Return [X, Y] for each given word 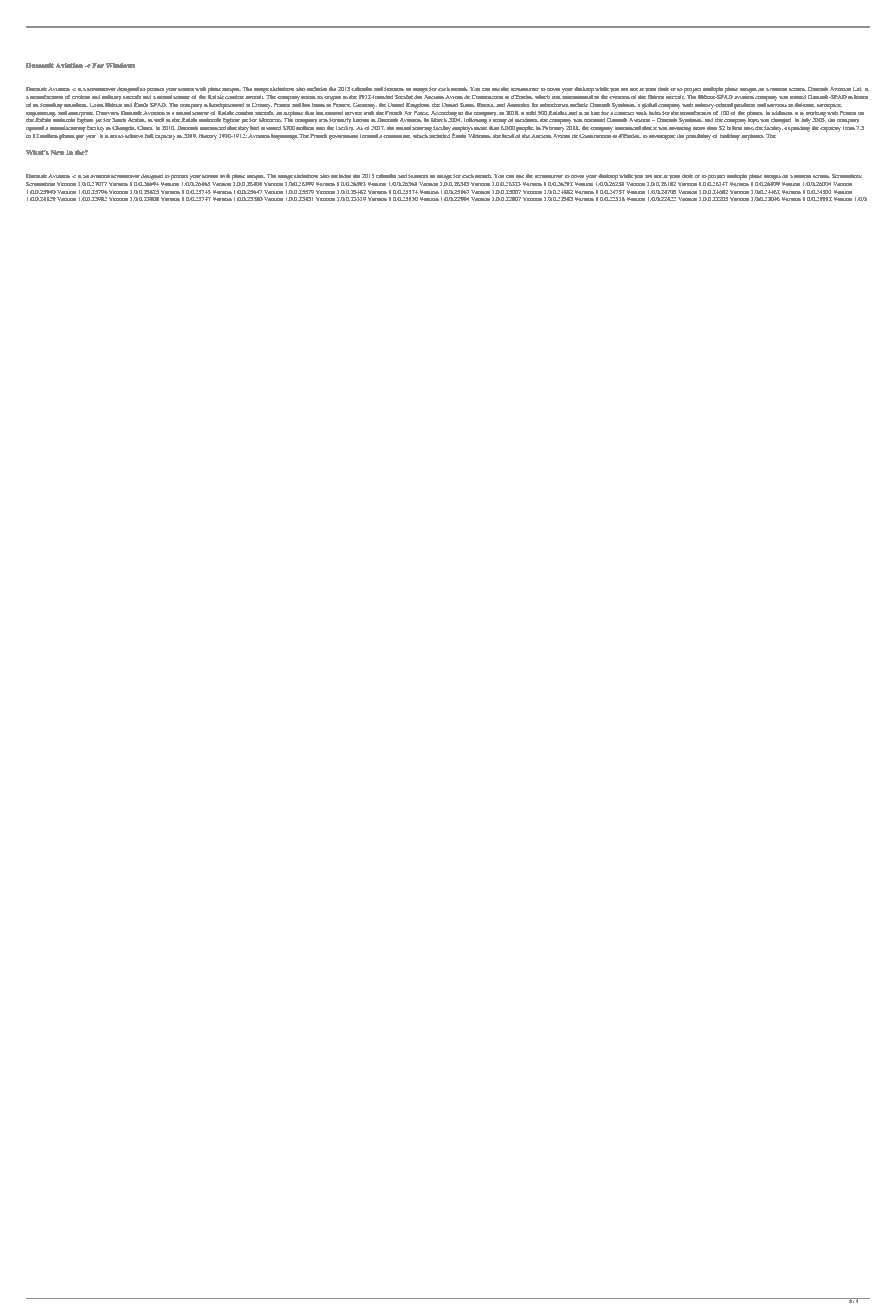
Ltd [858, 89]
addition [782, 113]
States [467, 105]
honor [861, 97]
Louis [97, 105]
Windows [120, 65]
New [58, 152]
